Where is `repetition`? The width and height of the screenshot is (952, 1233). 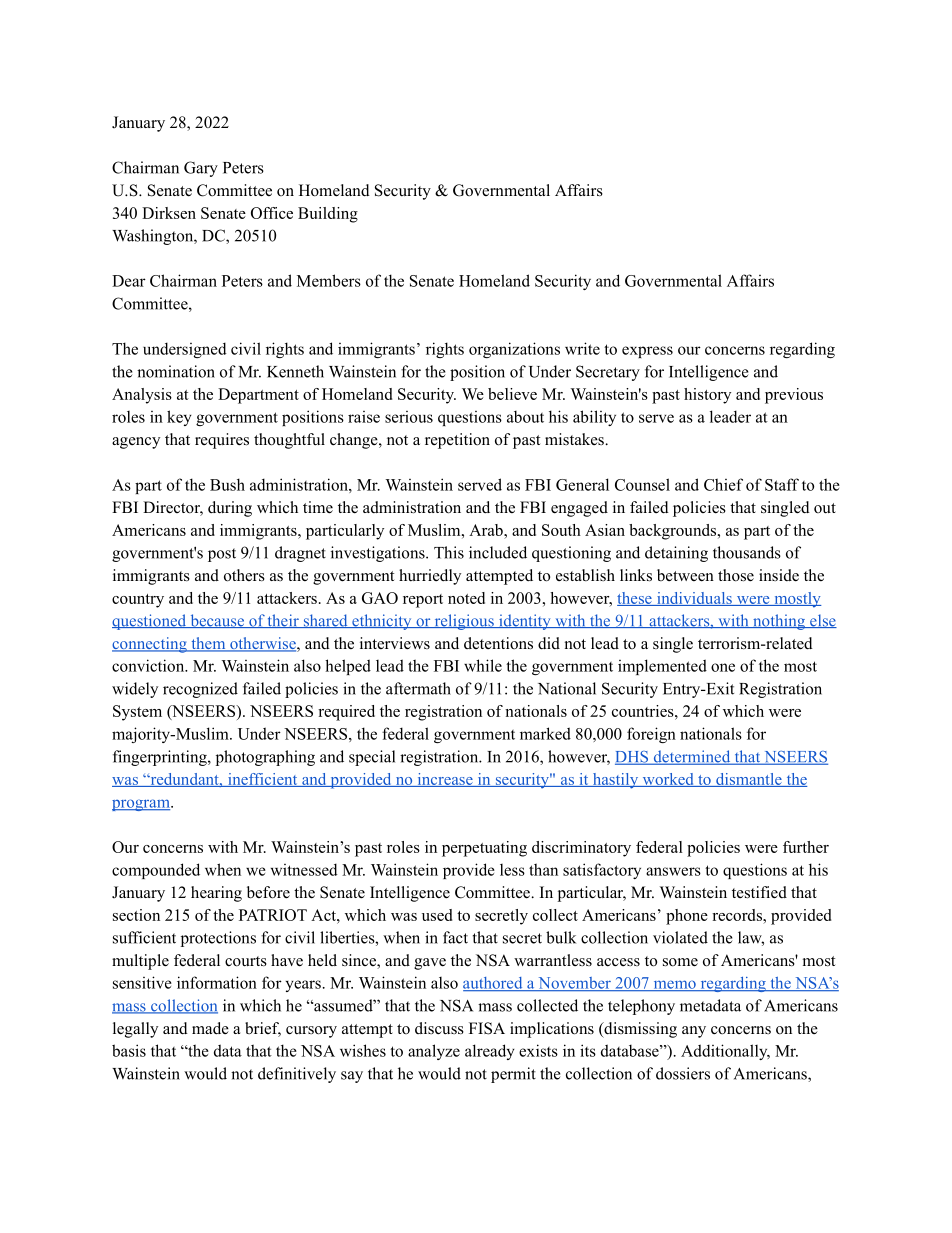
repetition is located at coordinates (457, 441).
